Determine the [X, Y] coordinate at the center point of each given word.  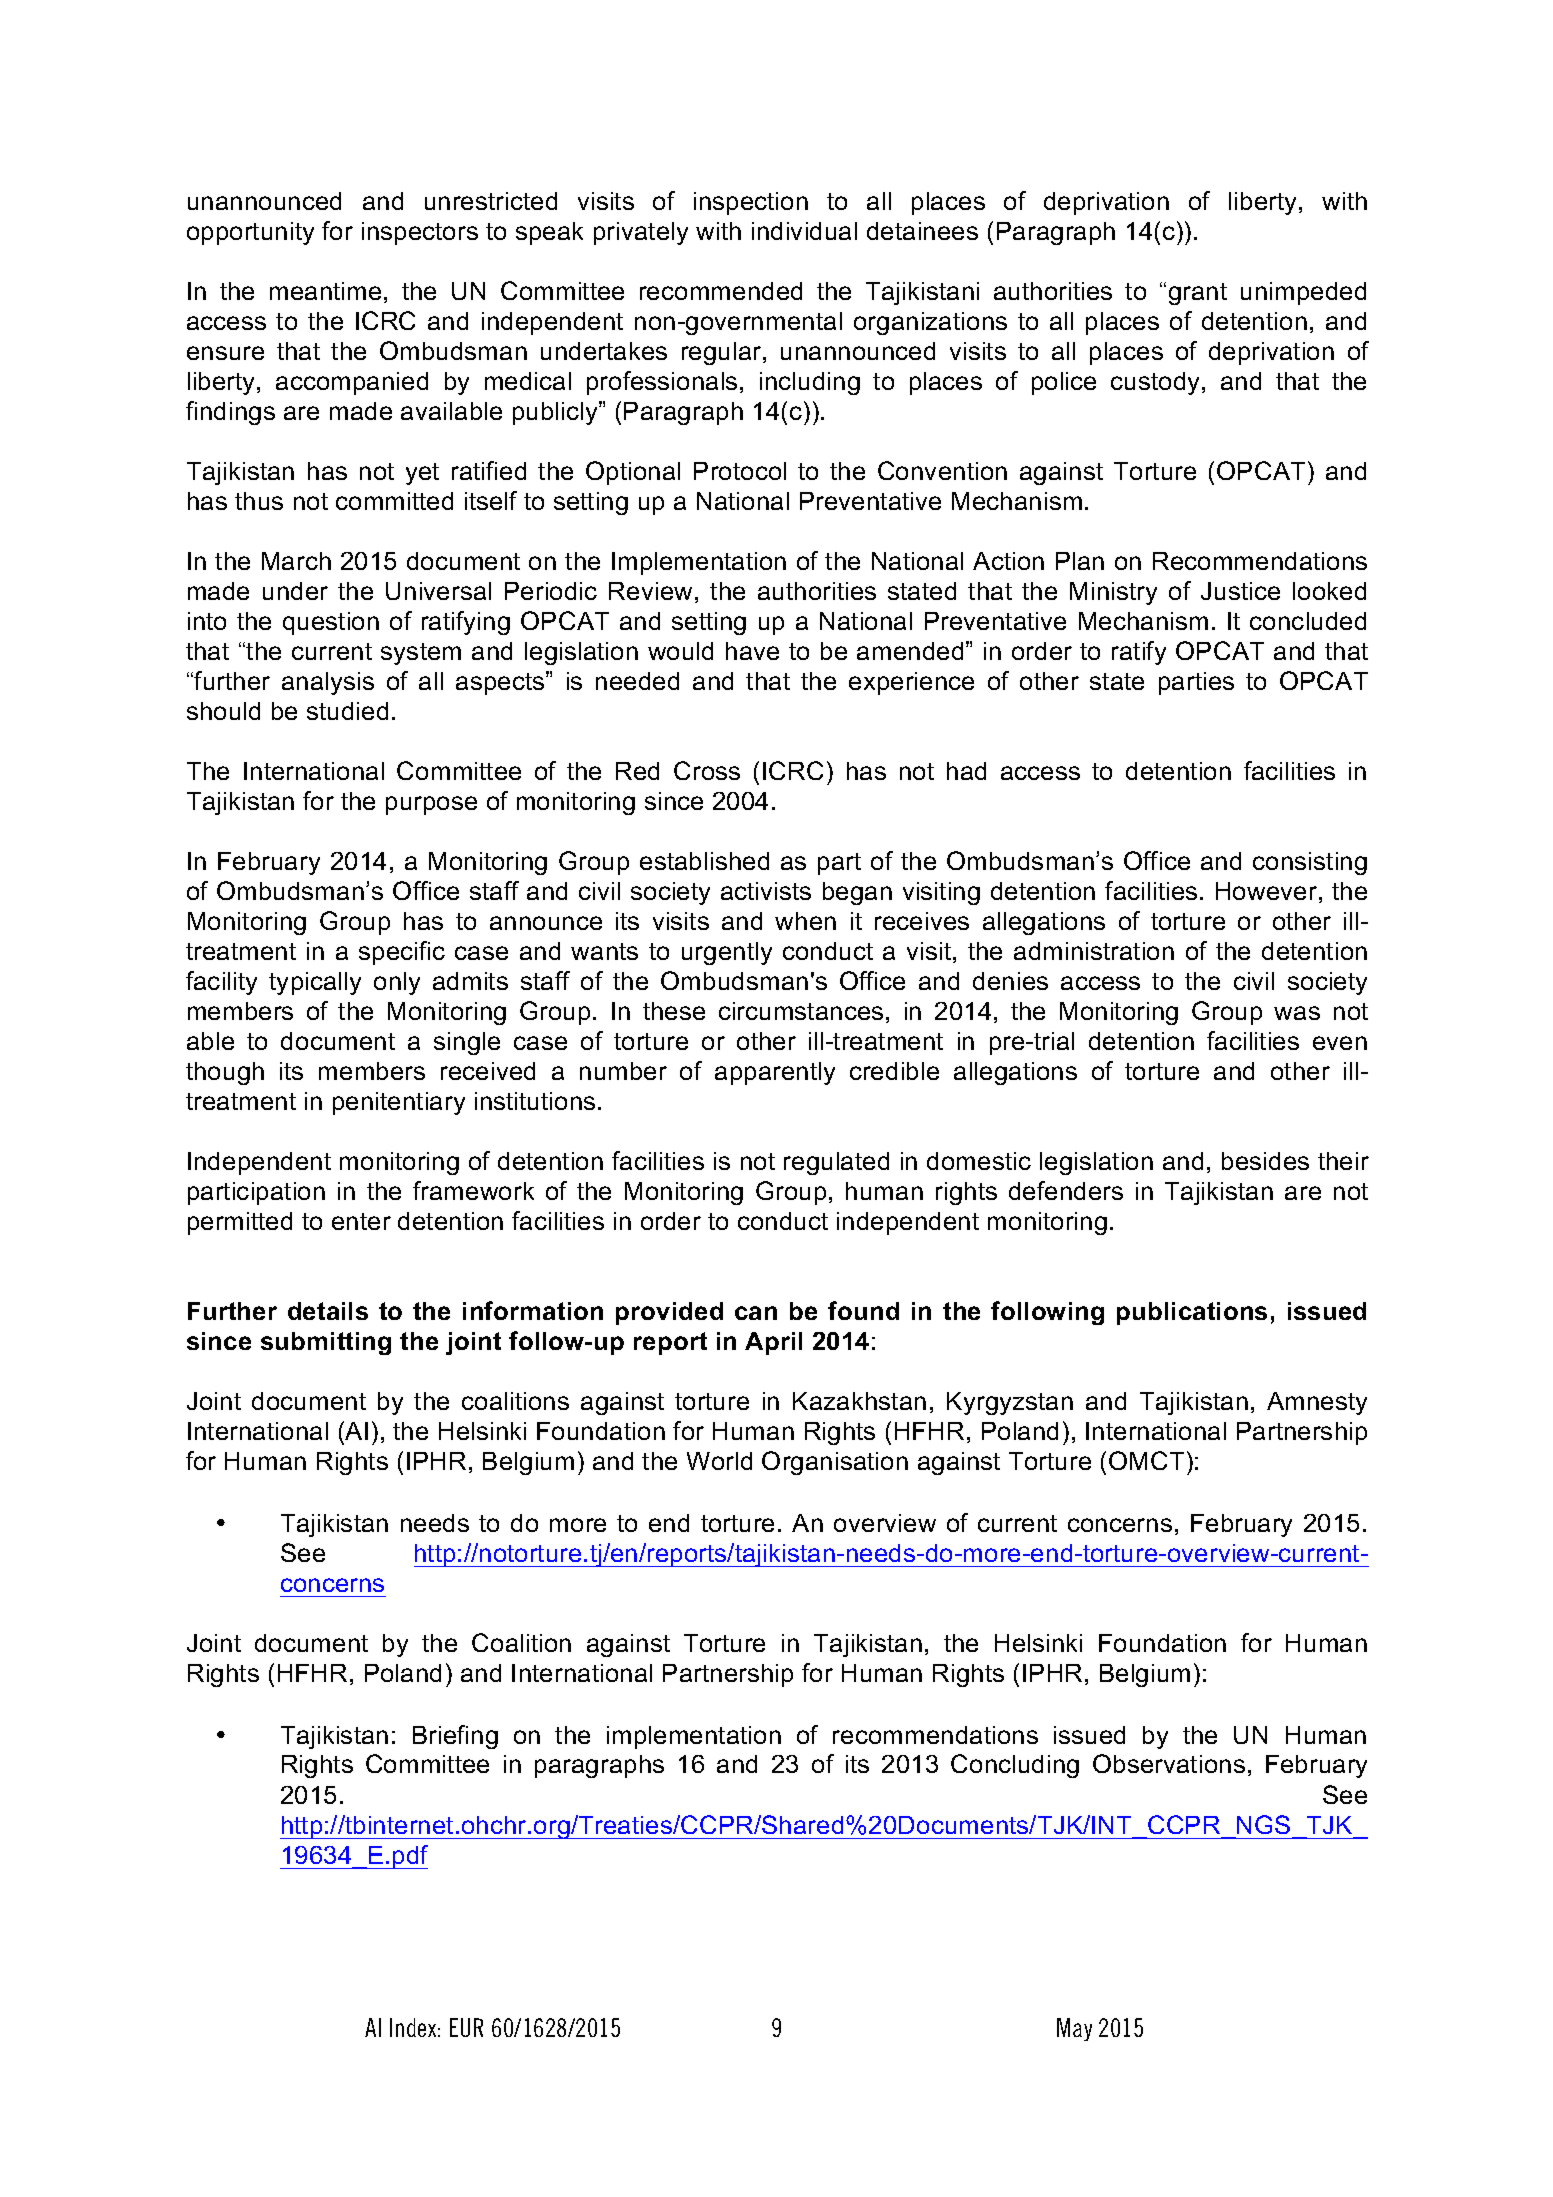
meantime [325, 291]
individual [804, 231]
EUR [466, 2027]
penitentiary [399, 1103]
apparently [775, 1073]
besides [1265, 1161]
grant [1198, 294]
